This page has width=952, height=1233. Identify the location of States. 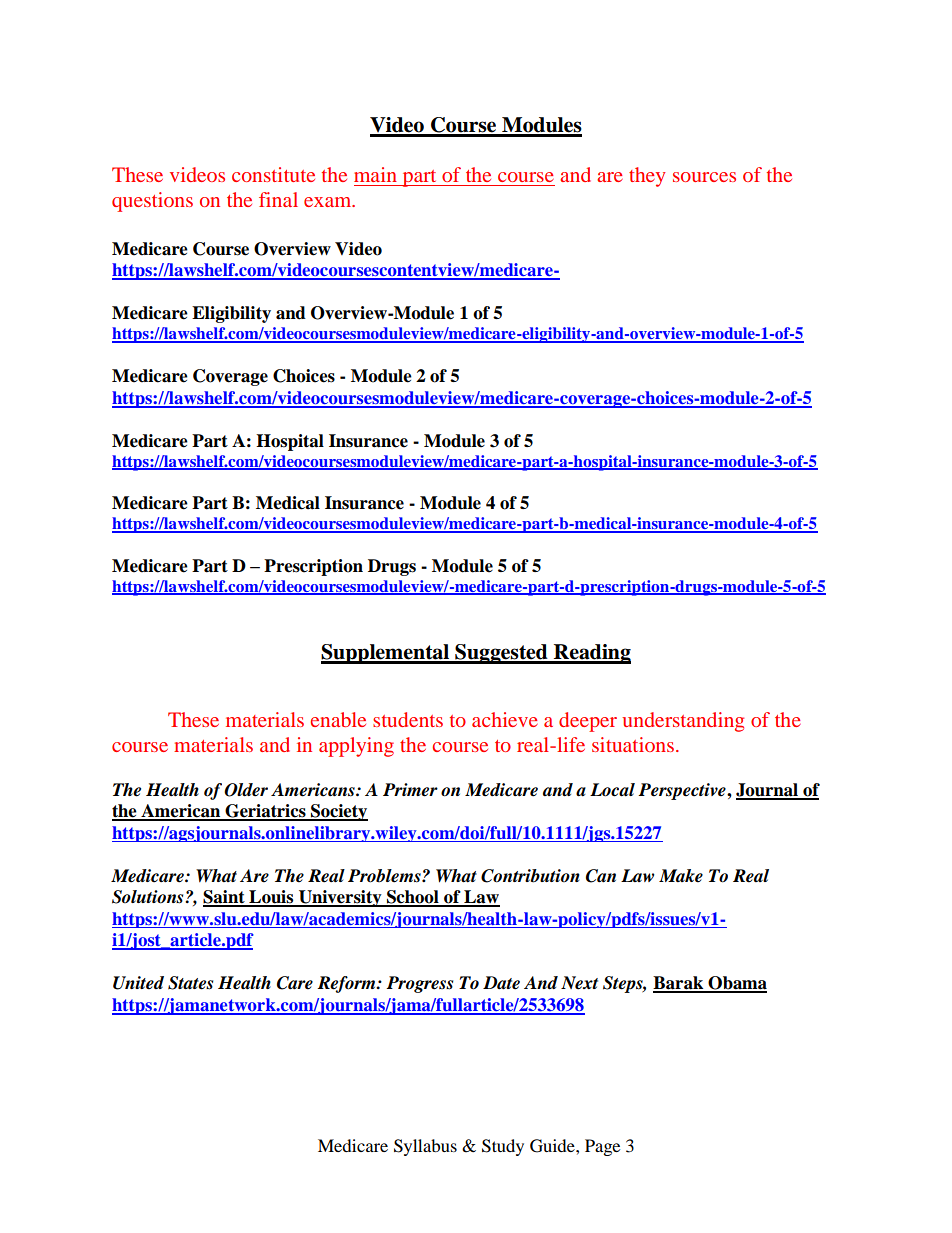
(190, 983).
